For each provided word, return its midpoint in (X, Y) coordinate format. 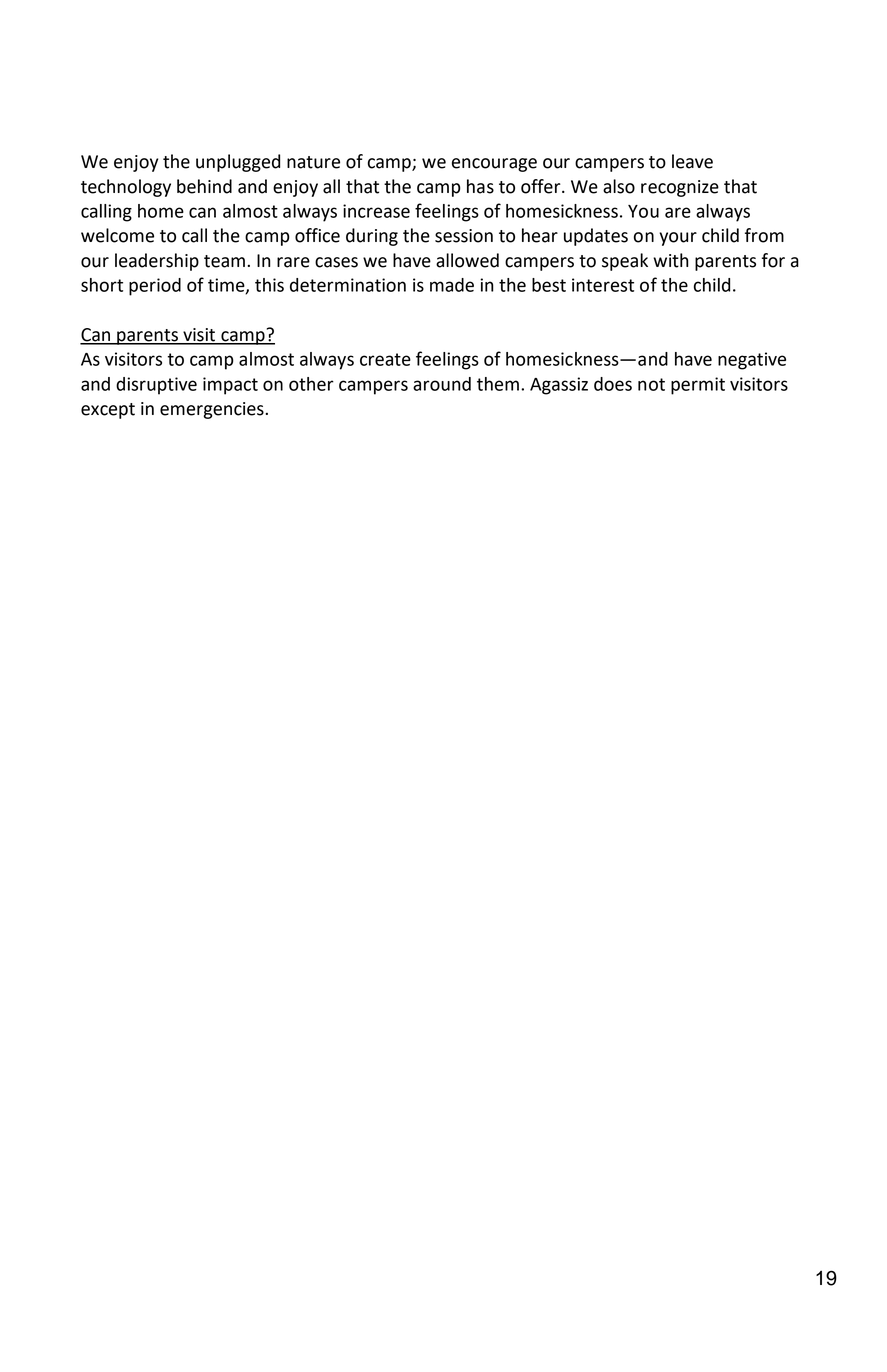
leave (692, 161)
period (155, 287)
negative (752, 361)
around (442, 384)
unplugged (238, 163)
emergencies (213, 410)
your (678, 239)
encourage (494, 165)
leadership (157, 262)
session (464, 236)
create (385, 359)
